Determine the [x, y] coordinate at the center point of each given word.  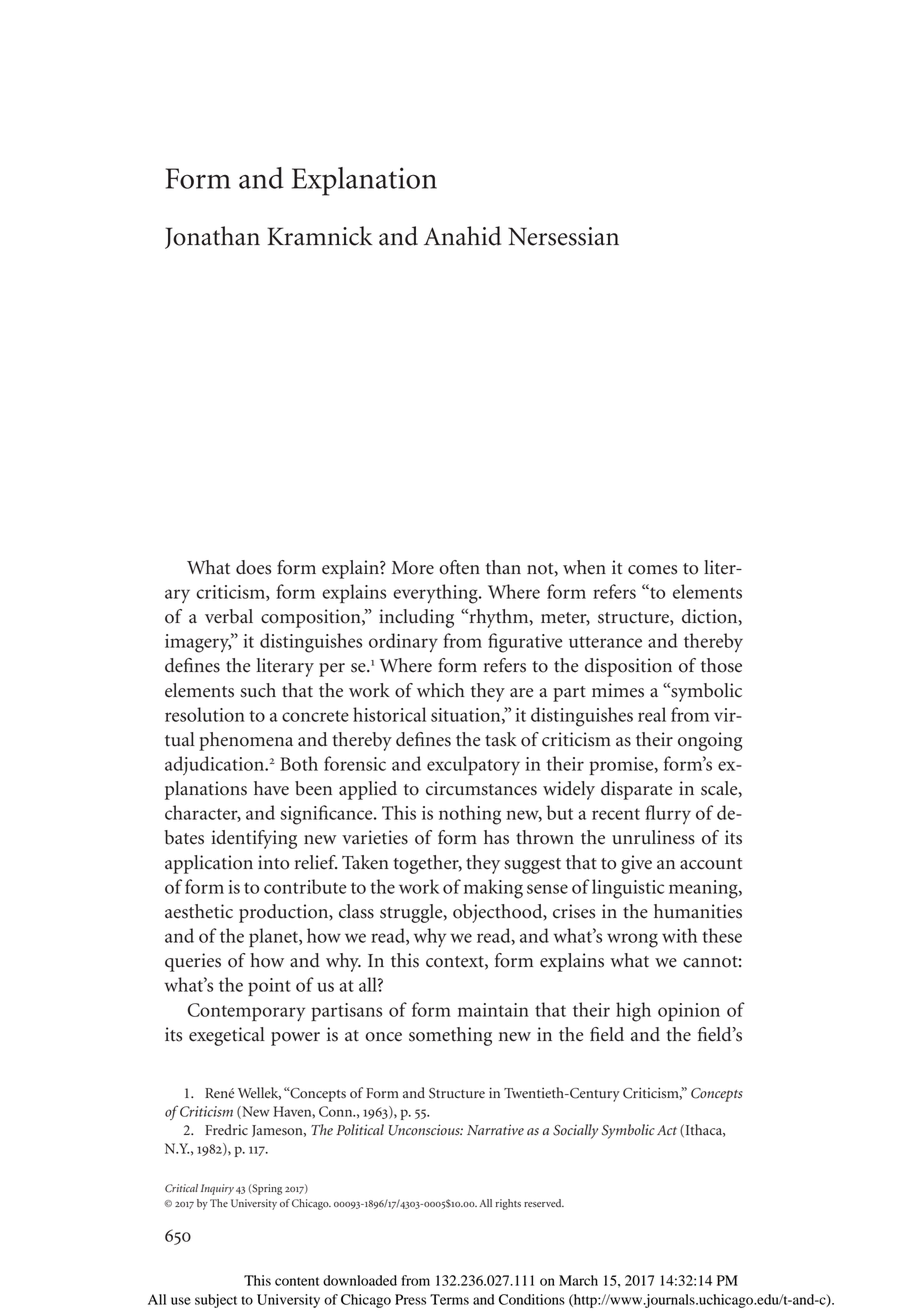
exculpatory [473, 765]
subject [216, 1301]
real [652, 714]
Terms [449, 1299]
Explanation [364, 181]
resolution [205, 714]
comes [652, 570]
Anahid [462, 236]
